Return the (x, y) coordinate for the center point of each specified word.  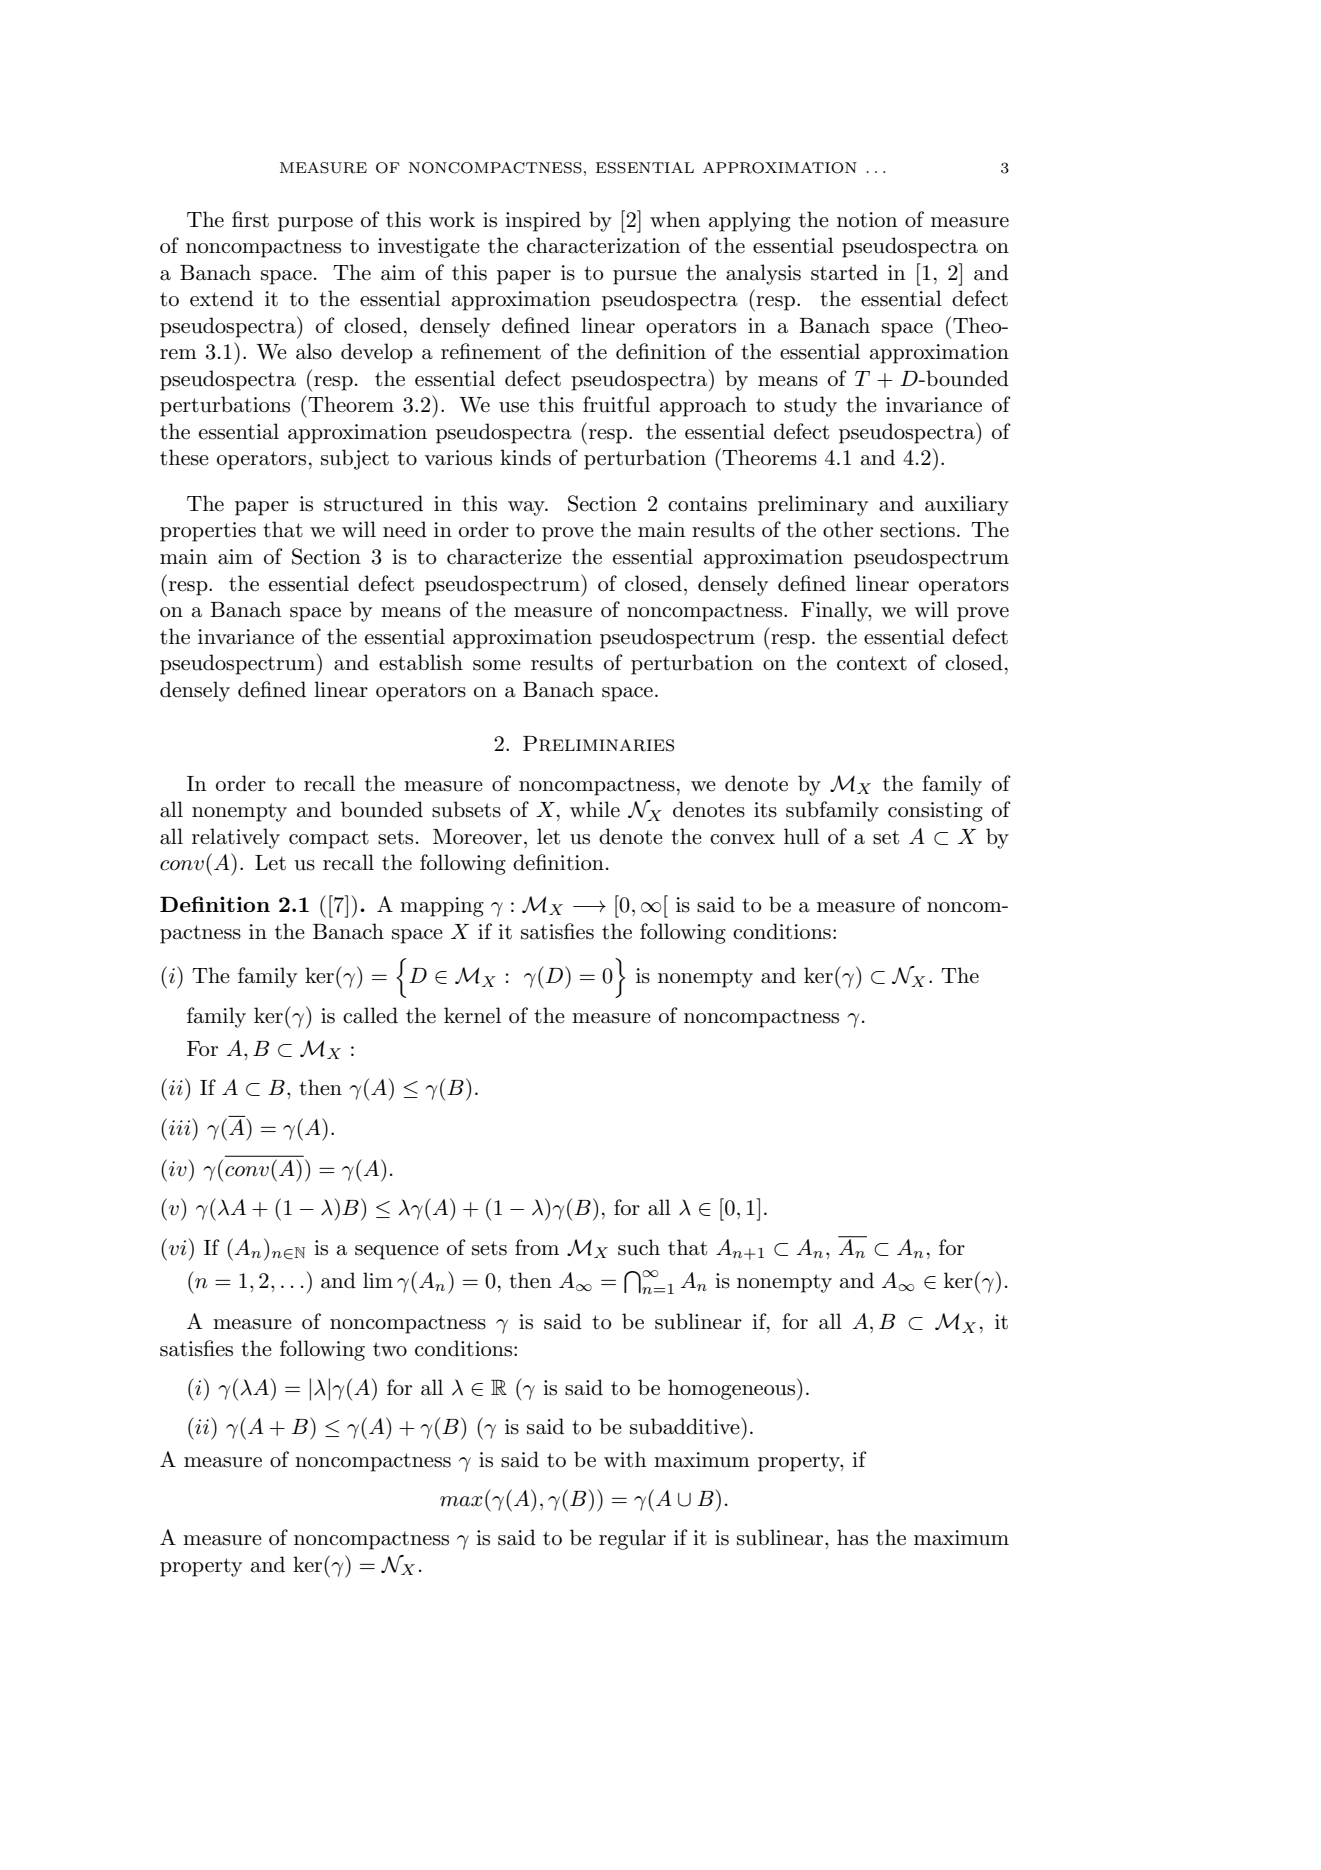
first (250, 219)
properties (208, 532)
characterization (603, 245)
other (848, 529)
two (390, 1349)
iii (181, 1127)
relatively (236, 838)
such (639, 1247)
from (537, 1247)
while (595, 809)
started (844, 272)
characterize (504, 556)
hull (801, 836)
